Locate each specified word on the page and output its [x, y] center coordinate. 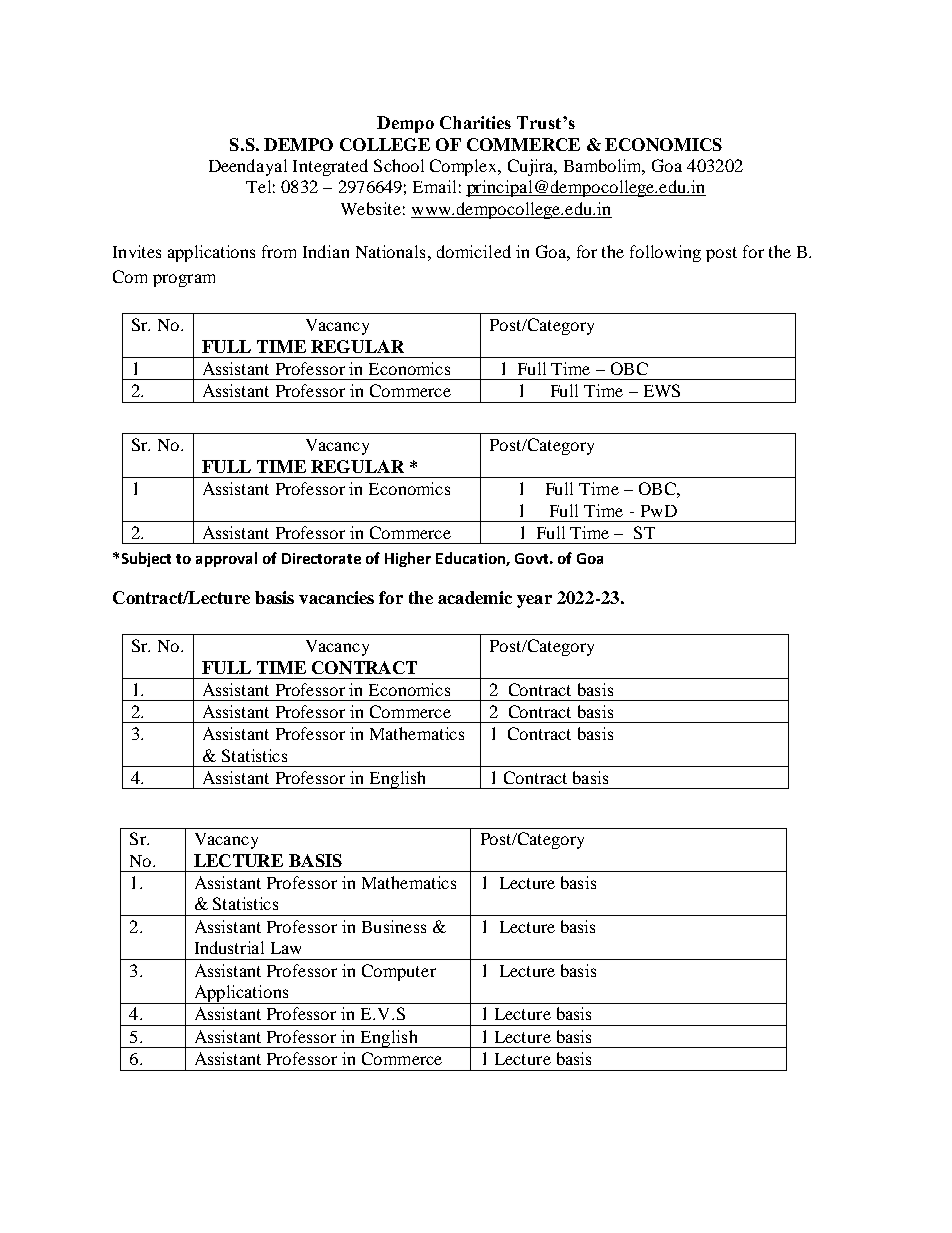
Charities [475, 122]
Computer [399, 972]
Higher [408, 559]
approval [226, 559]
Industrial [229, 947]
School [399, 165]
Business [394, 926]
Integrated [330, 167]
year [534, 601]
